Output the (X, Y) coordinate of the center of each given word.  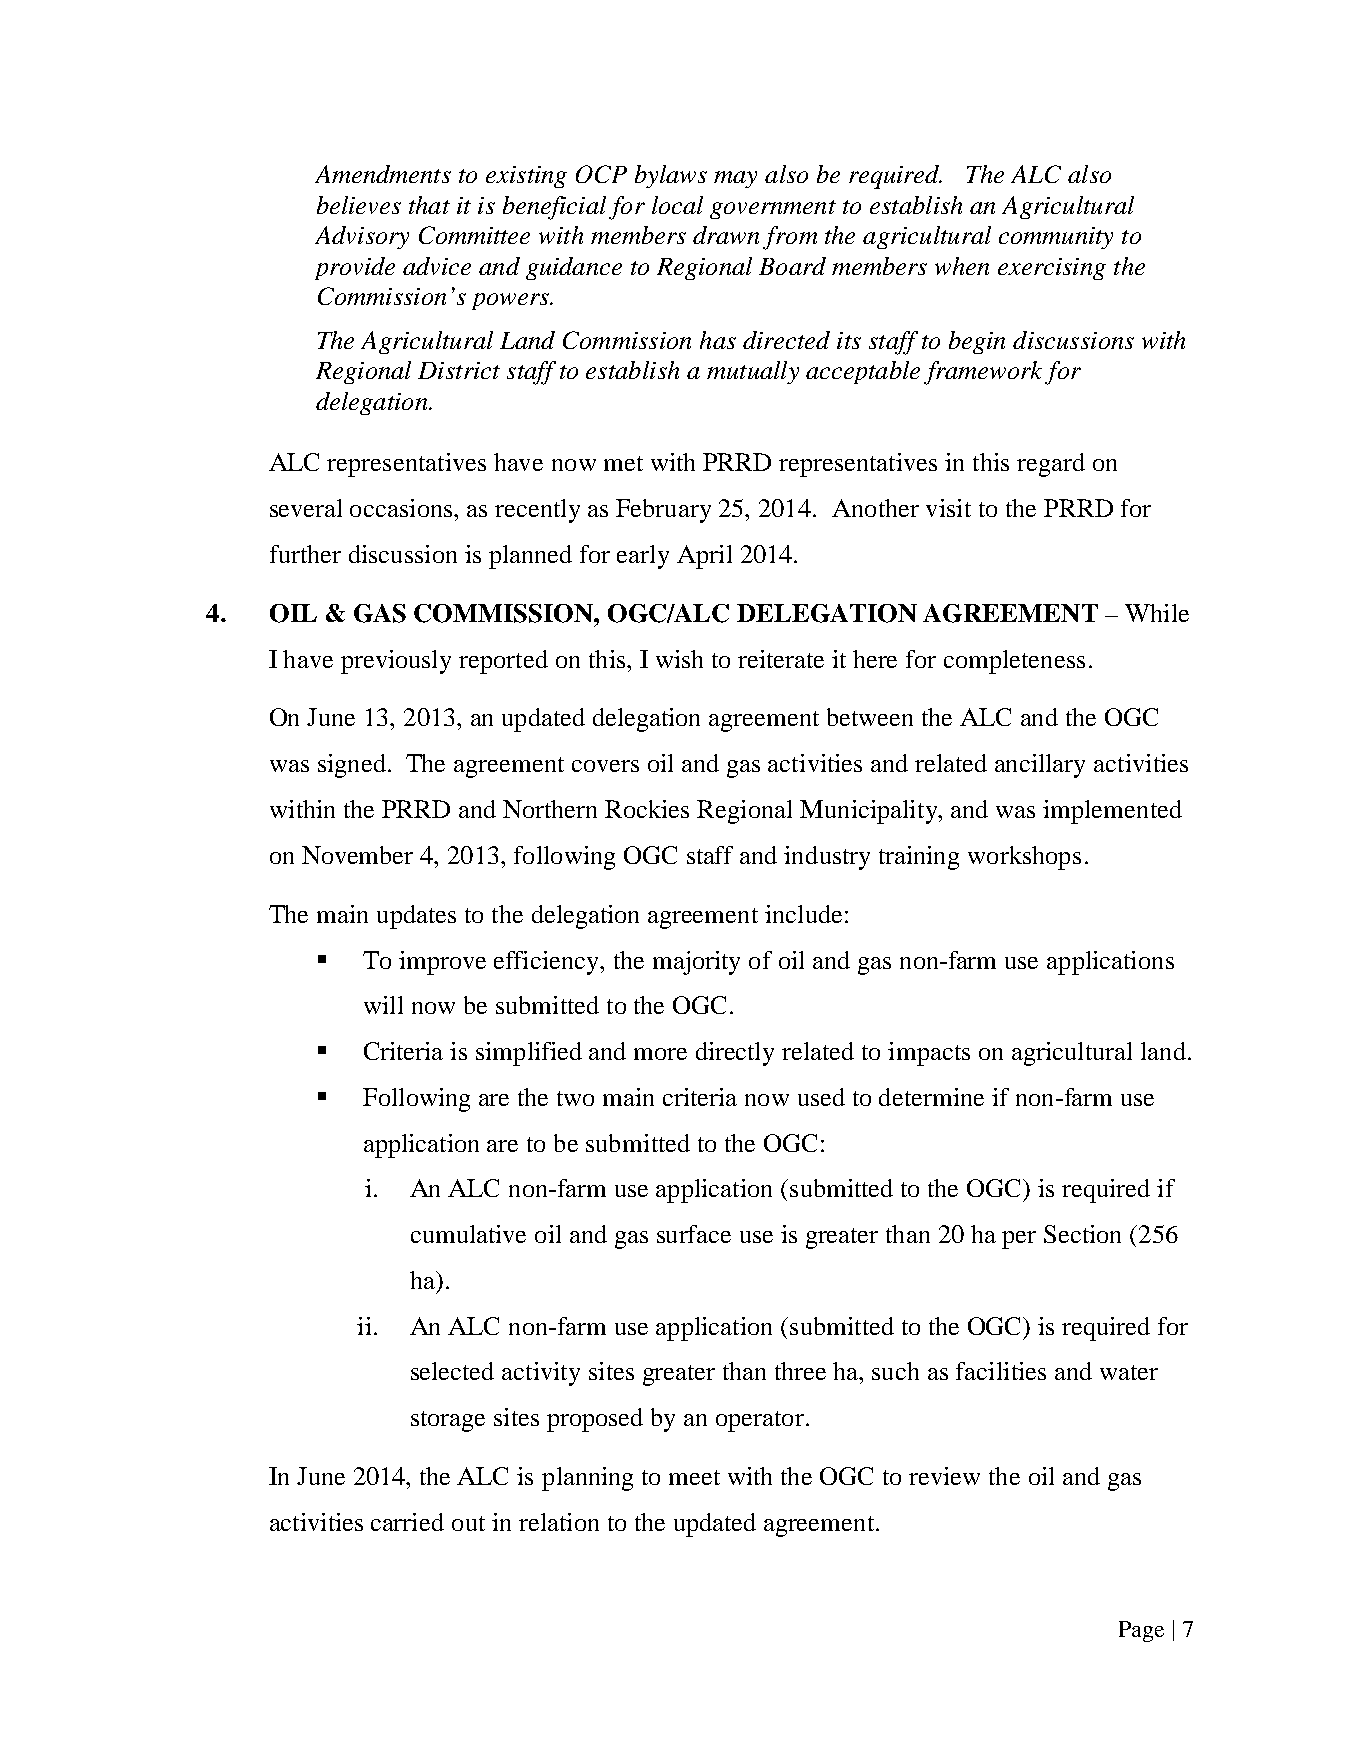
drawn (726, 235)
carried (407, 1522)
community (1056, 238)
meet (694, 1477)
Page (1141, 1631)
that (429, 205)
